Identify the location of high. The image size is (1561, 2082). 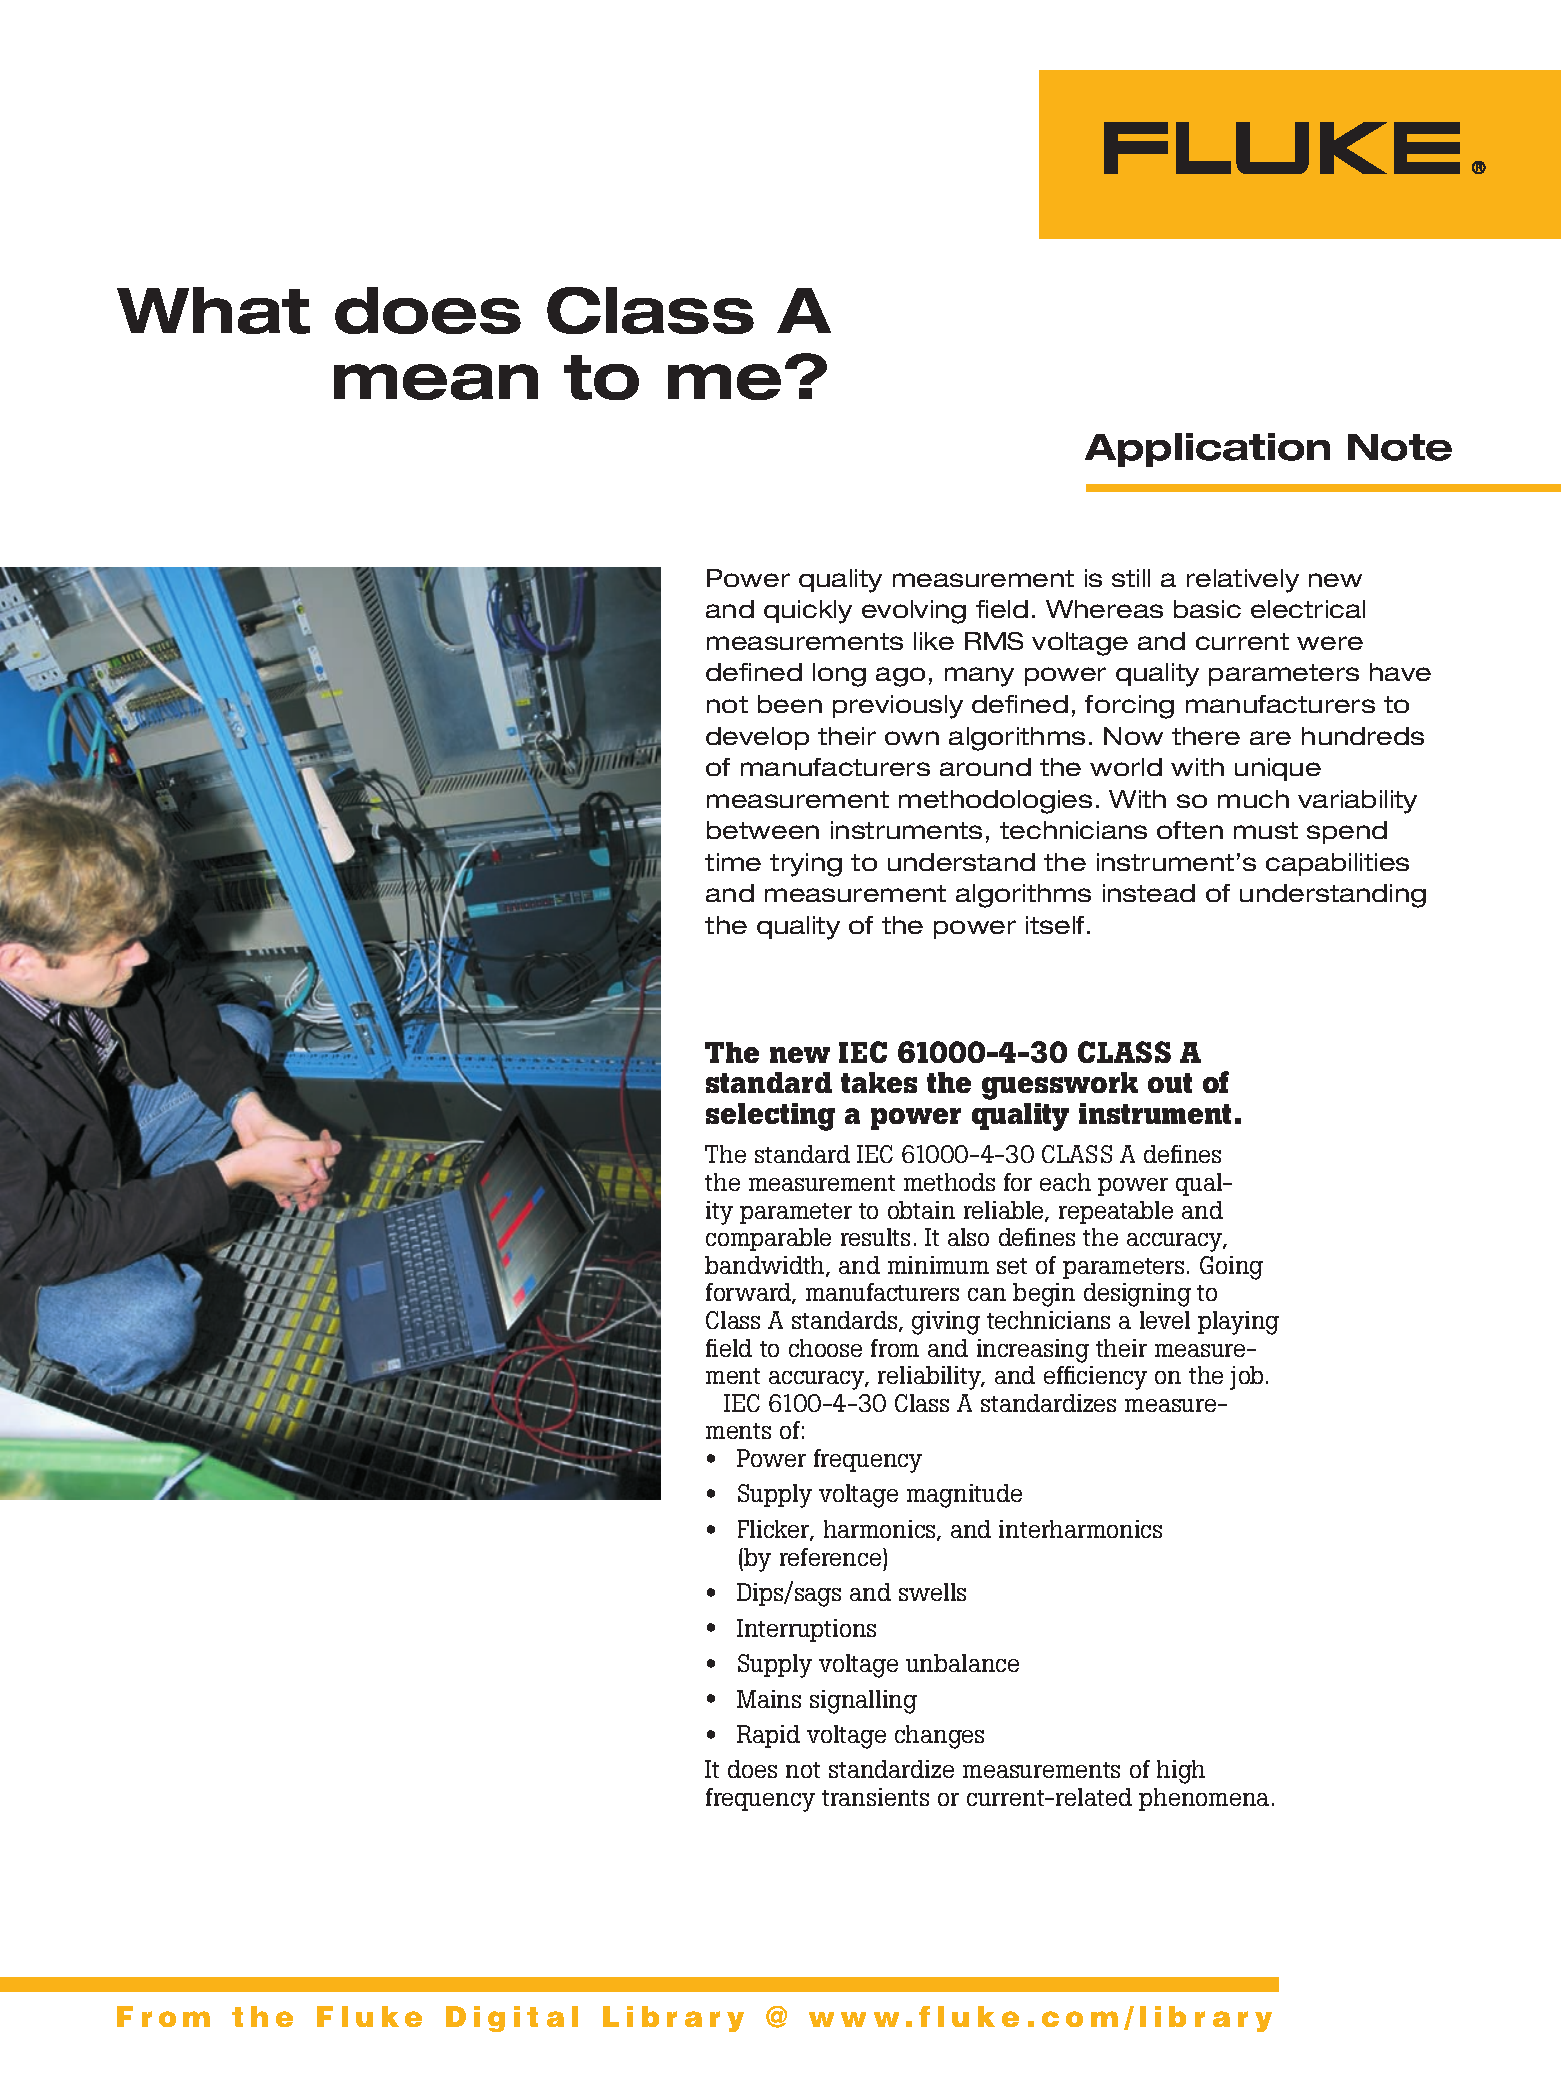
(1181, 1772).
